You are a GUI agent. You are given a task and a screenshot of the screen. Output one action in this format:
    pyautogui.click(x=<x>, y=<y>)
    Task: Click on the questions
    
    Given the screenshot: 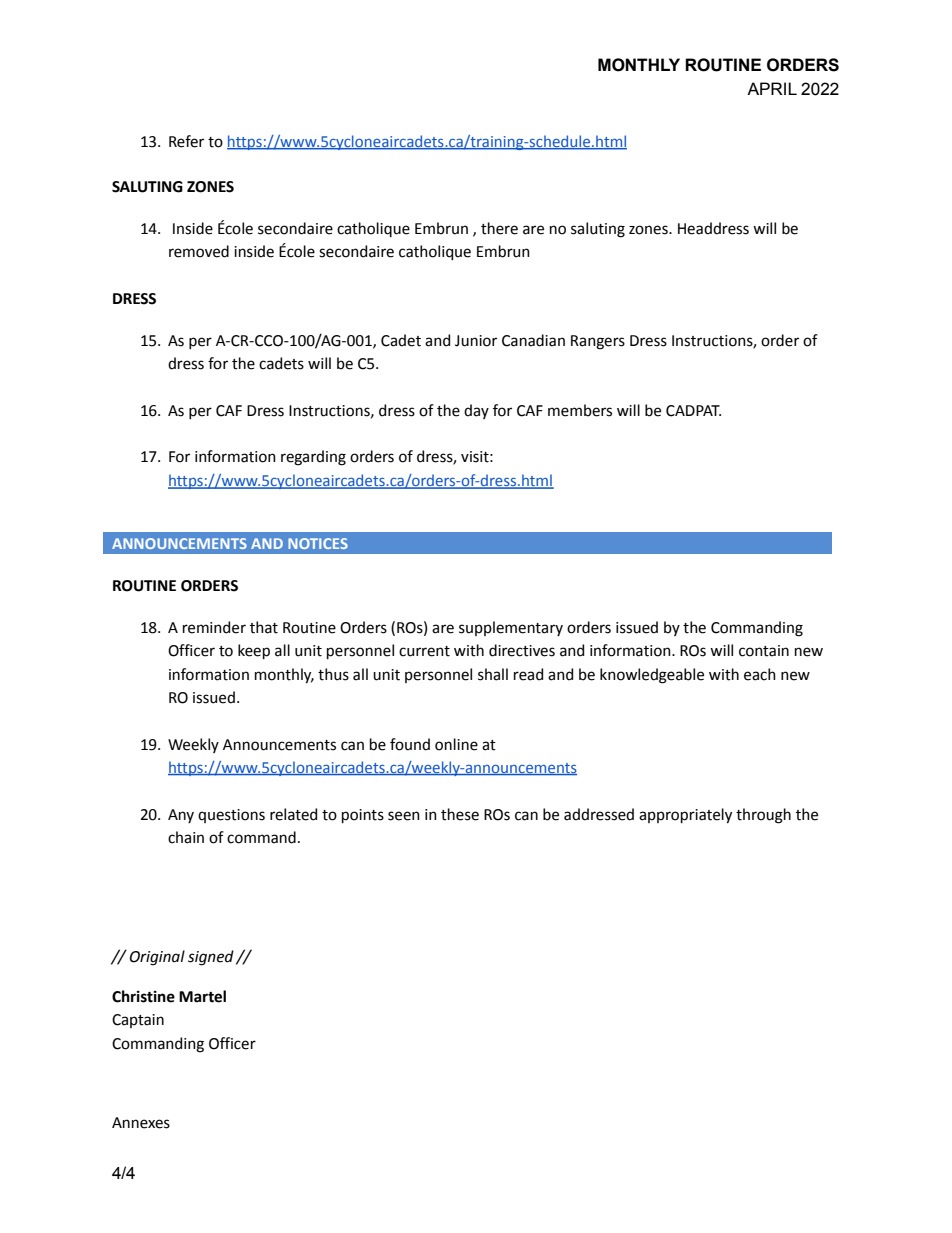 What is the action you would take?
    pyautogui.click(x=231, y=816)
